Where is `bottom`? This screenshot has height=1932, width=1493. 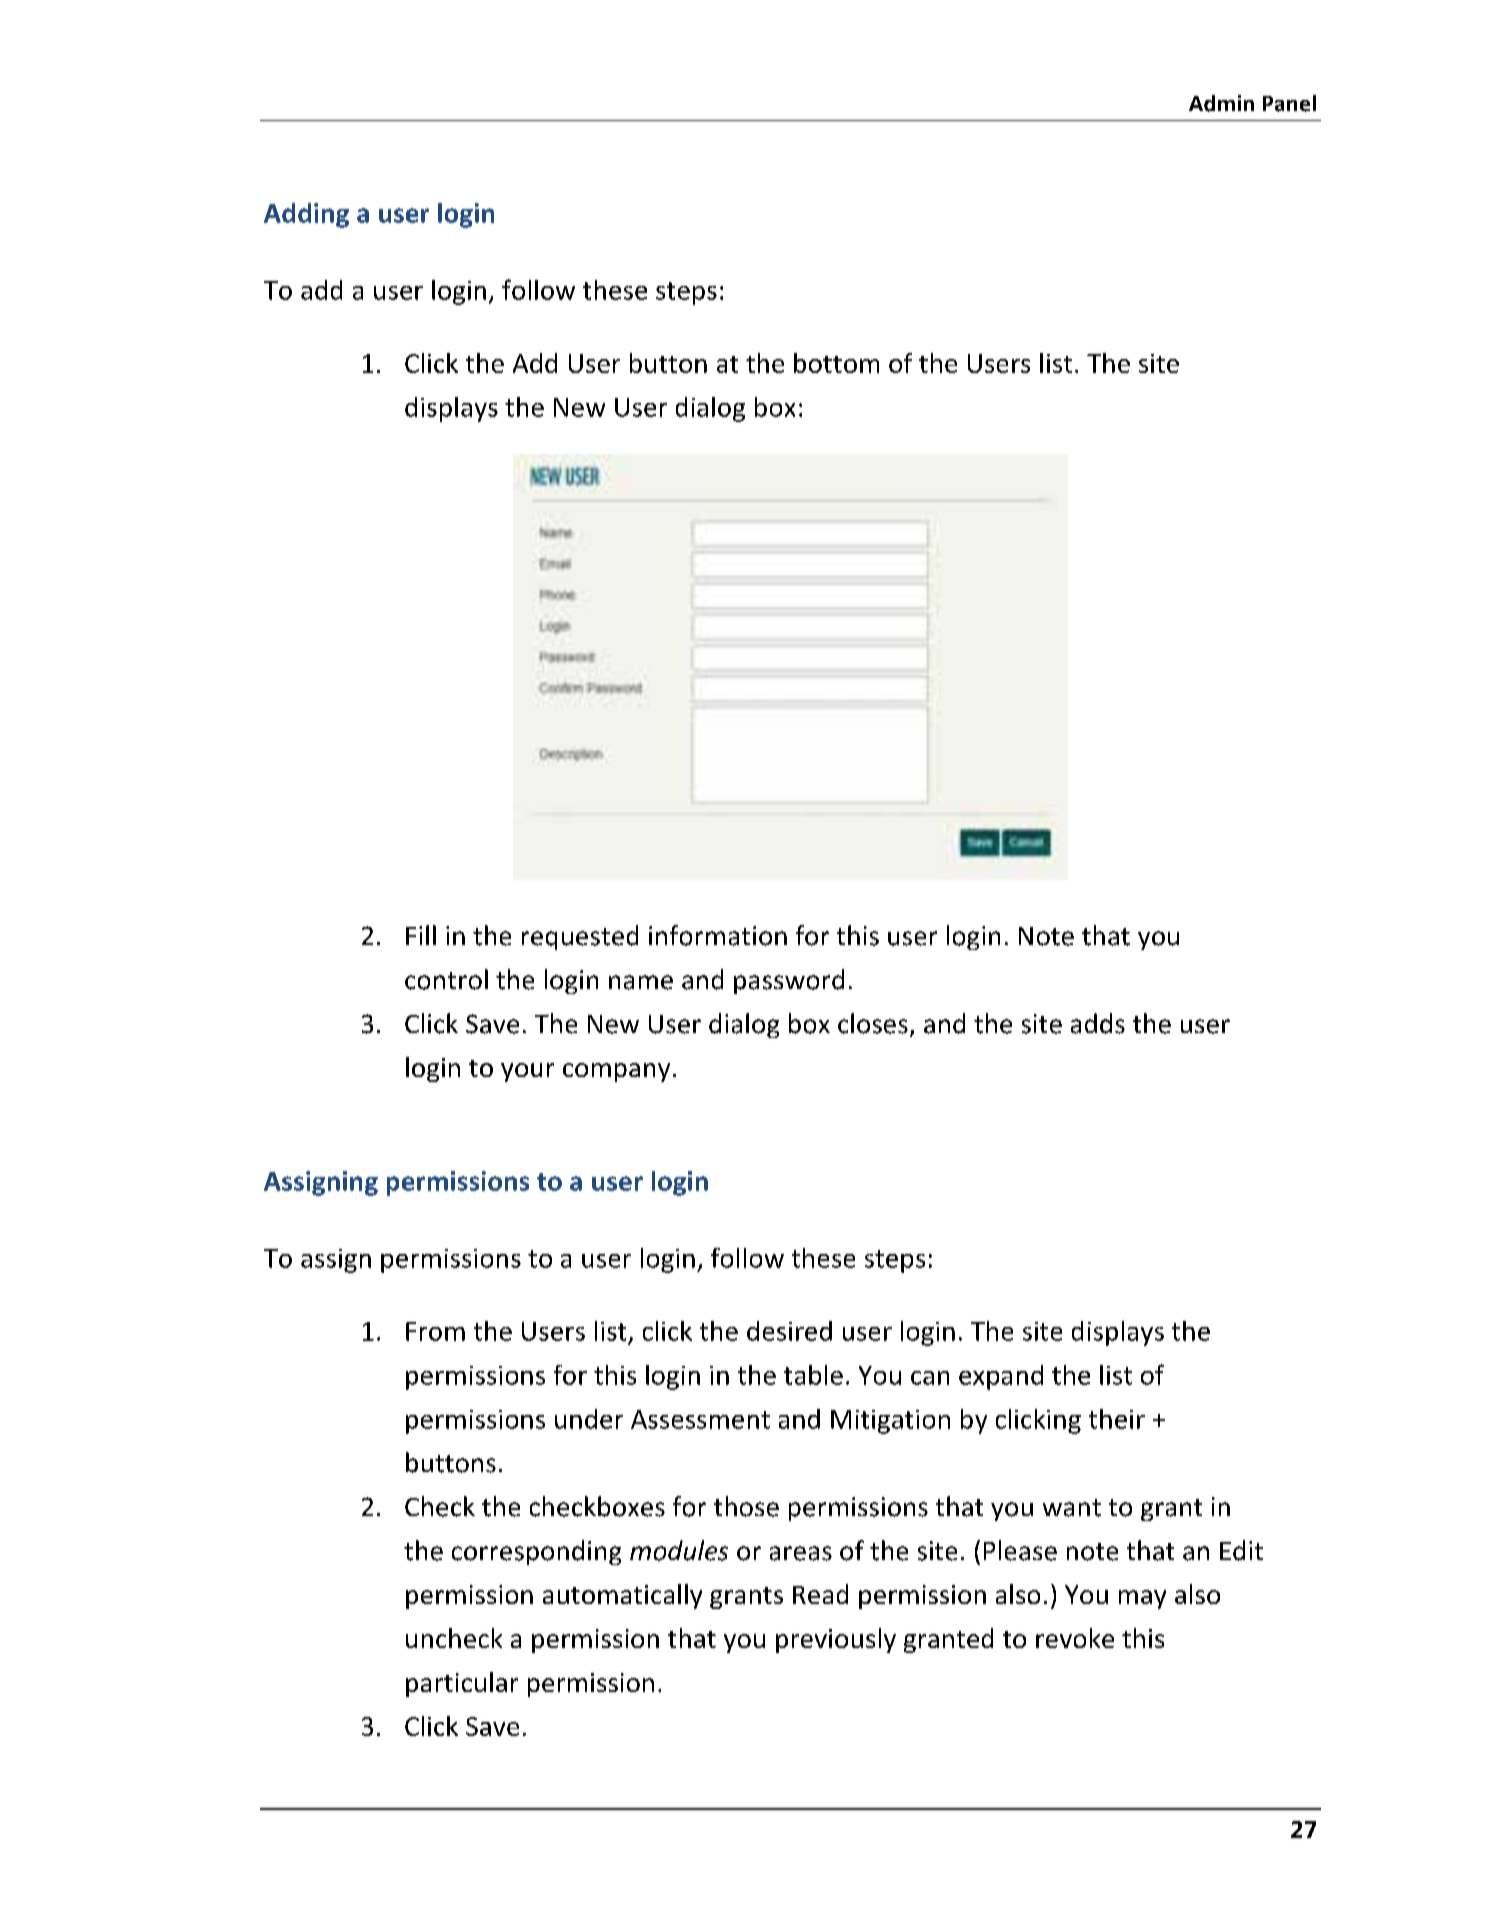 bottom is located at coordinates (836, 363).
